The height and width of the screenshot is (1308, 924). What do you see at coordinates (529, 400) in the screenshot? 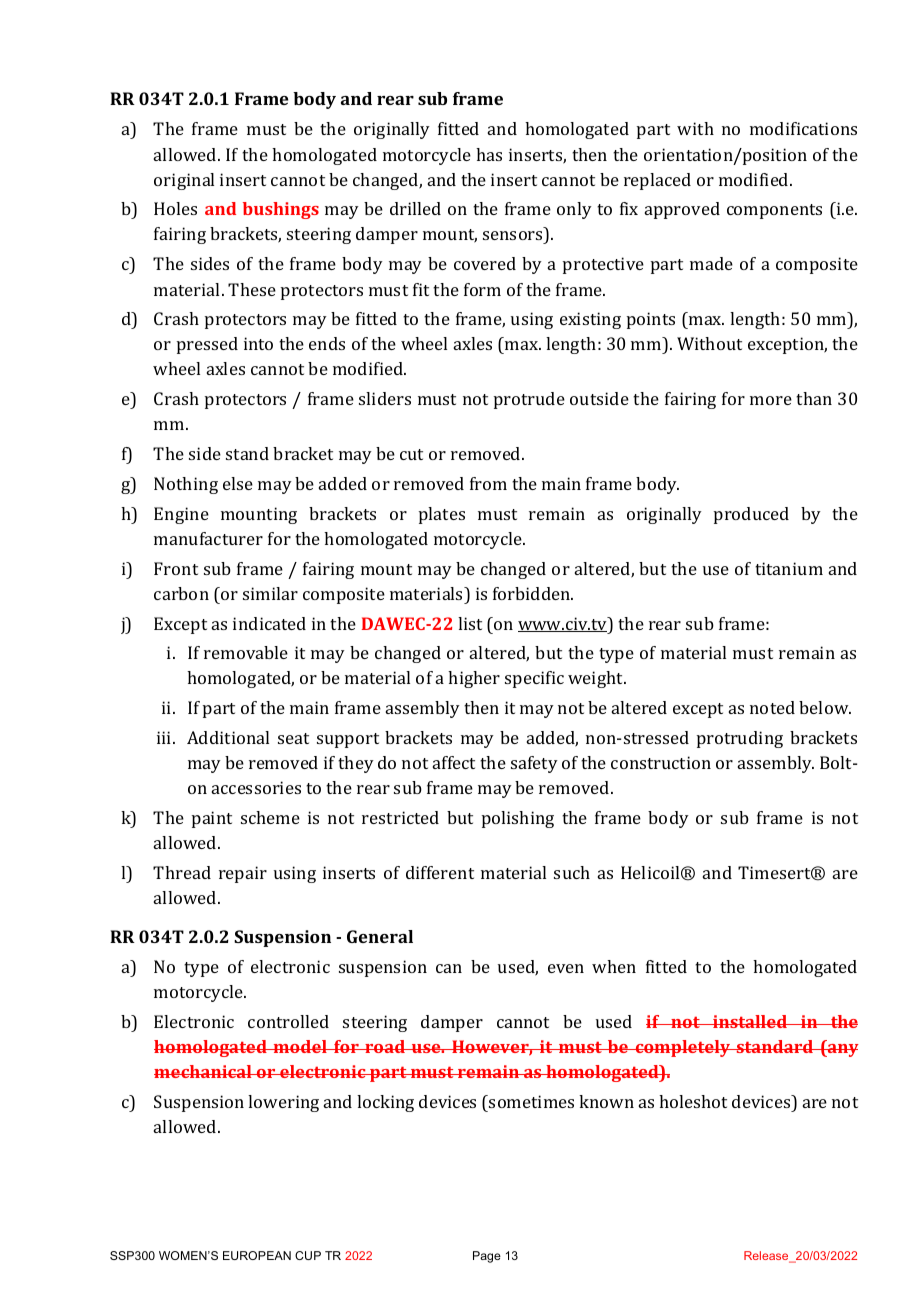
I see `protrude` at bounding box center [529, 400].
